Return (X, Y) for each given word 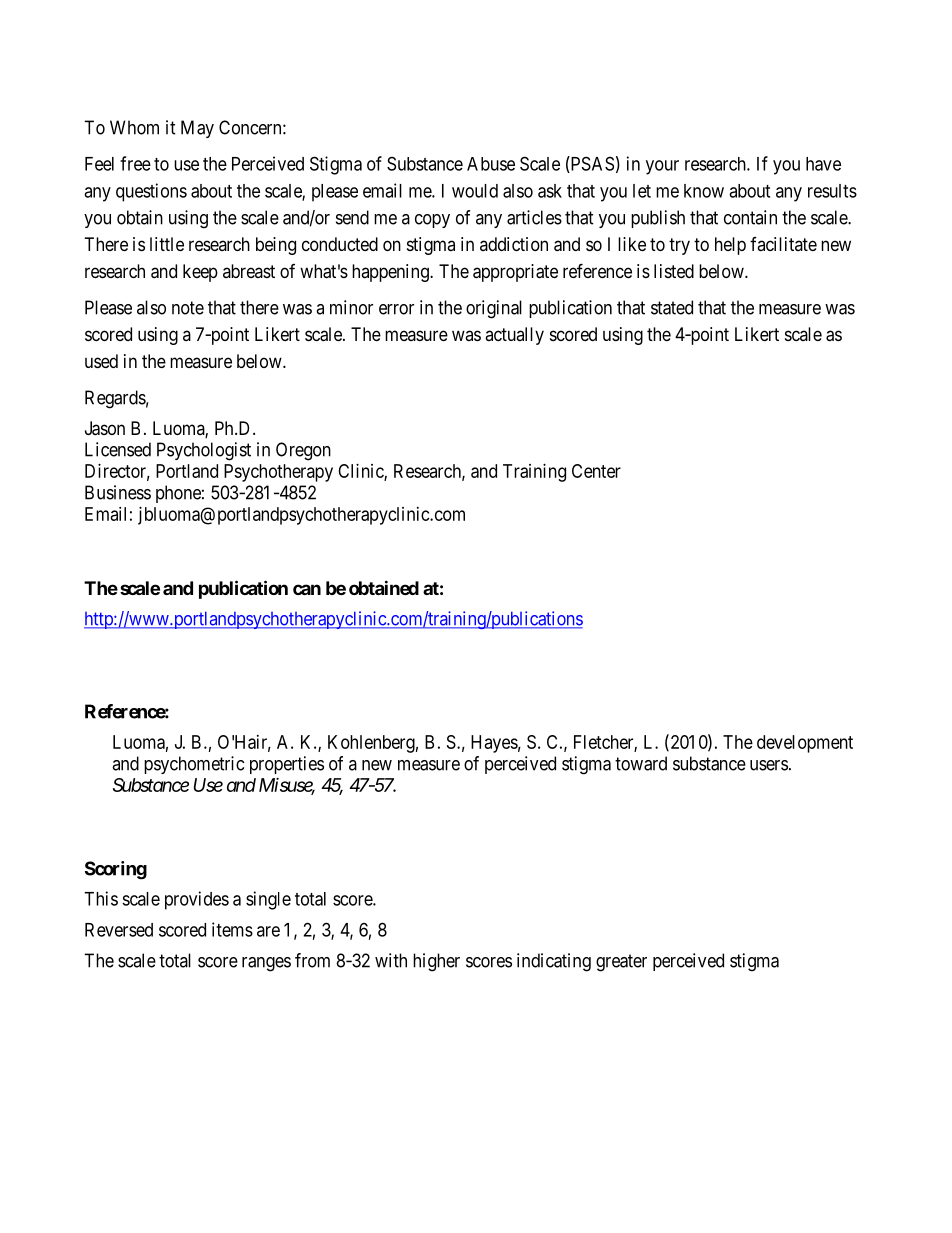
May (197, 129)
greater (621, 963)
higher (436, 962)
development (805, 744)
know (704, 191)
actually (514, 336)
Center (596, 471)
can (307, 589)
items (232, 929)
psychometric (194, 765)
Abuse (491, 164)
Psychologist (204, 451)
